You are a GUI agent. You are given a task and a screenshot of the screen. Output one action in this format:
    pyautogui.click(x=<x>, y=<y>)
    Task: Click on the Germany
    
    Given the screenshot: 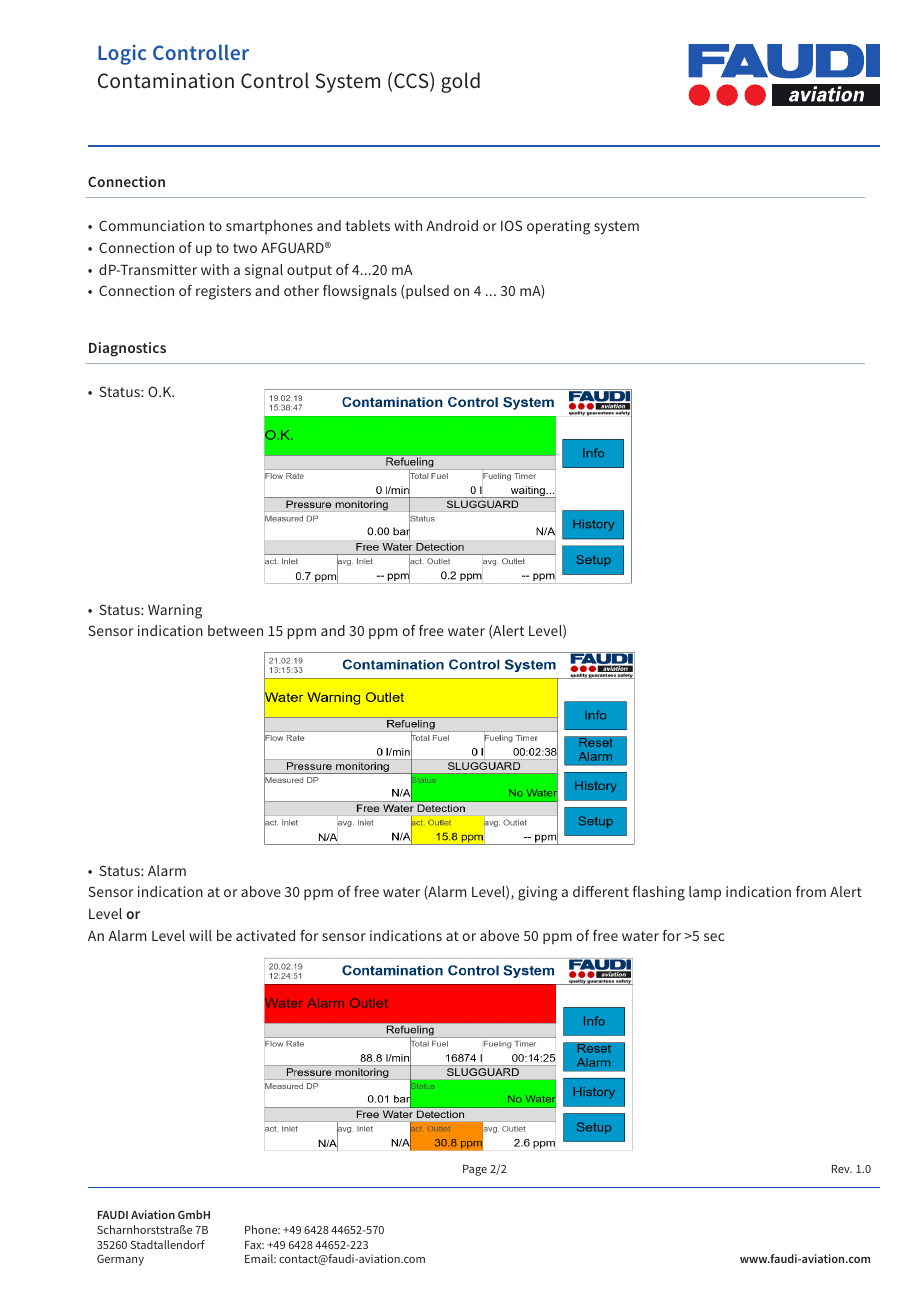 What is the action you would take?
    pyautogui.click(x=120, y=1260)
